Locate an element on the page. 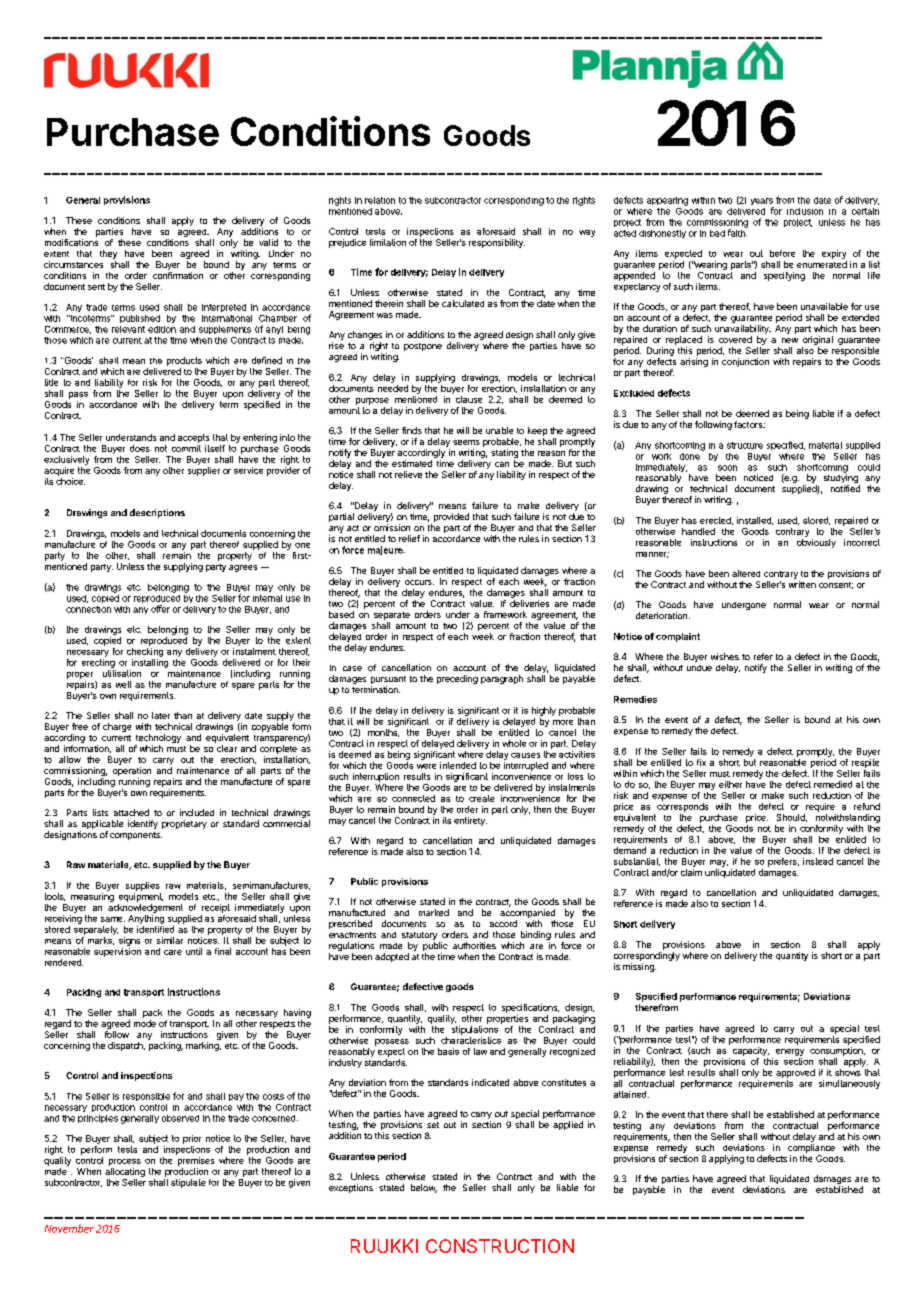 The height and width of the image is (1308, 924). compliance is located at coordinates (811, 1148).
